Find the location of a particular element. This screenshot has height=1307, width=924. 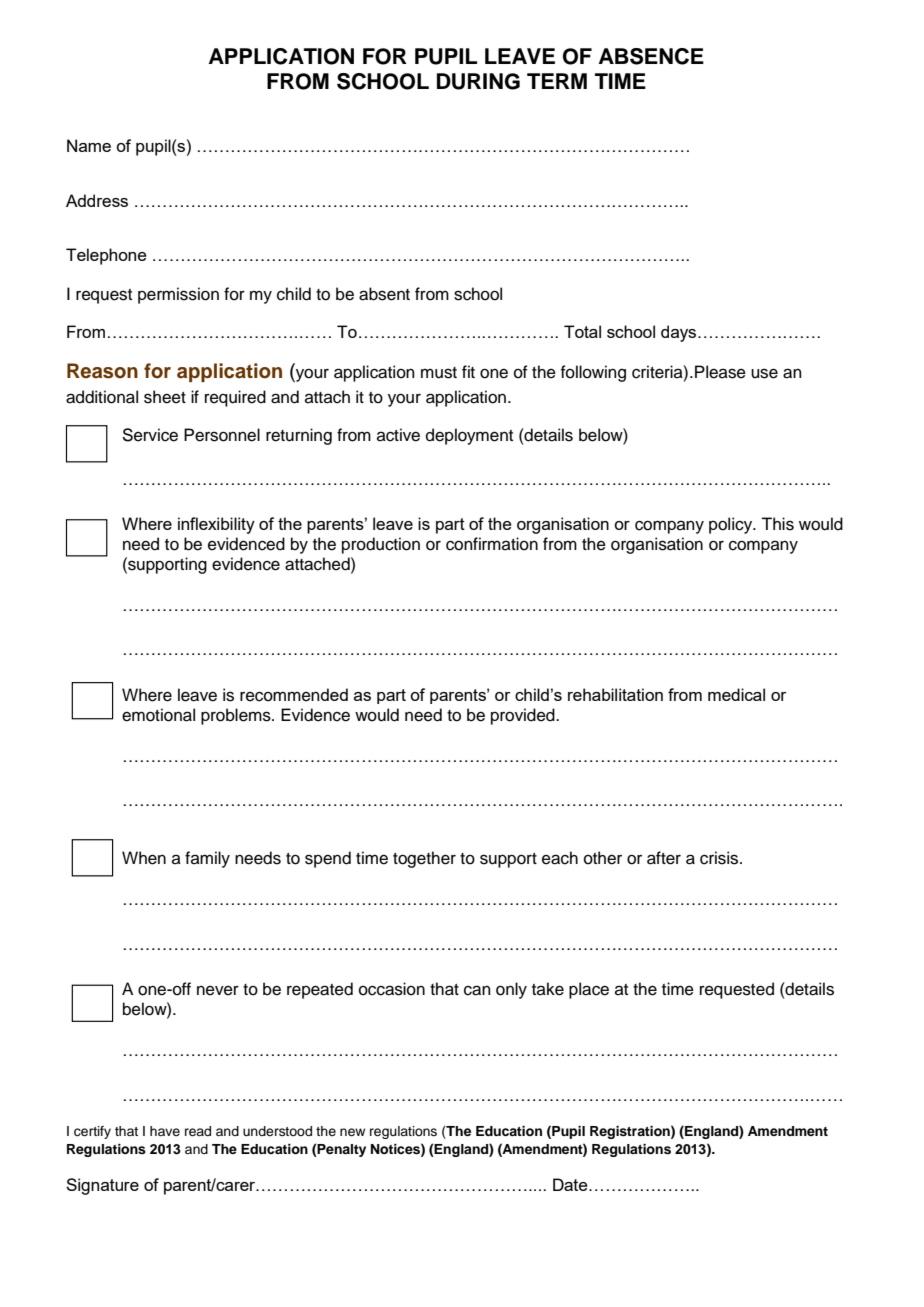

ABSENCE is located at coordinates (651, 56).
